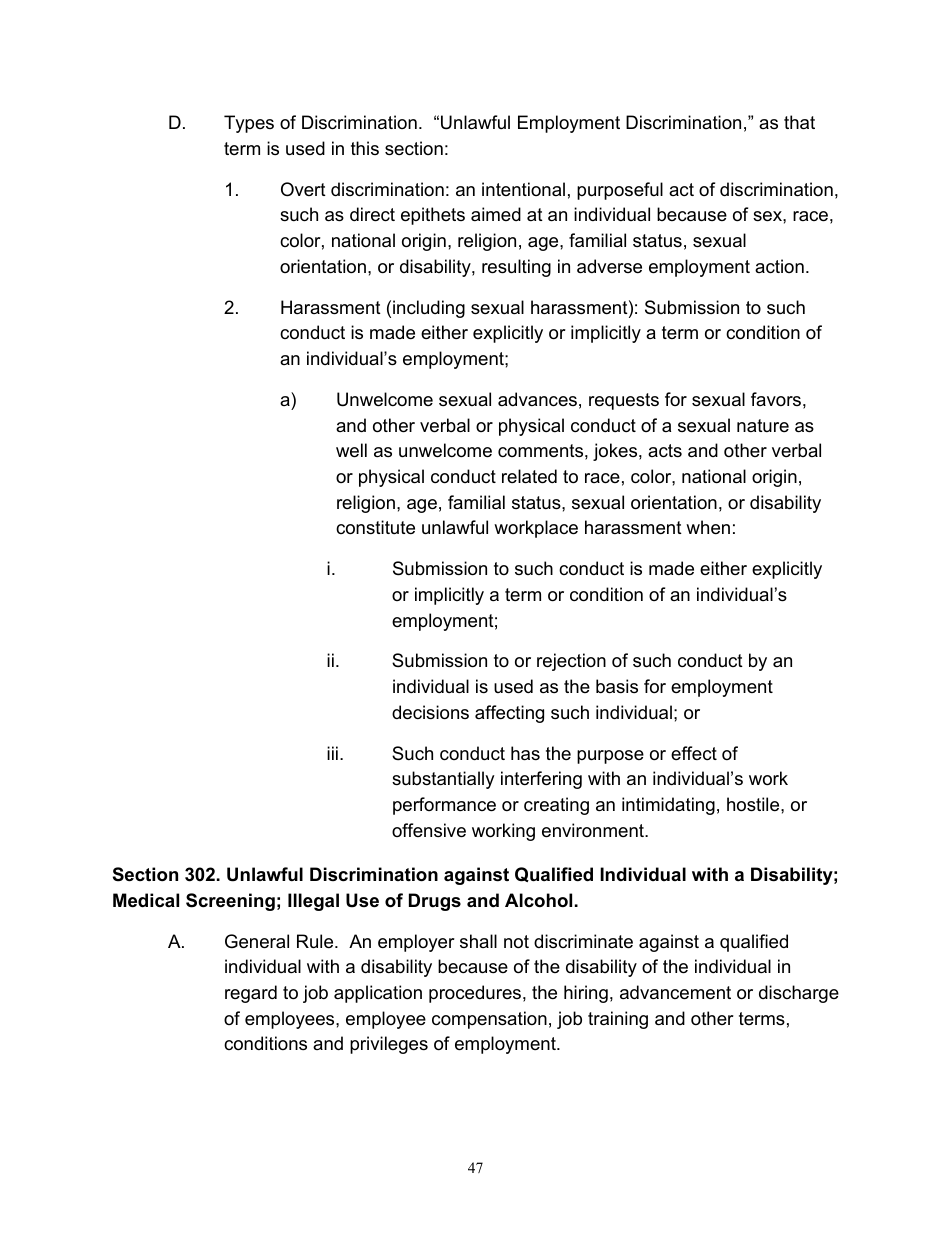 Image resolution: width=952 pixels, height=1233 pixels. I want to click on effect, so click(694, 753).
